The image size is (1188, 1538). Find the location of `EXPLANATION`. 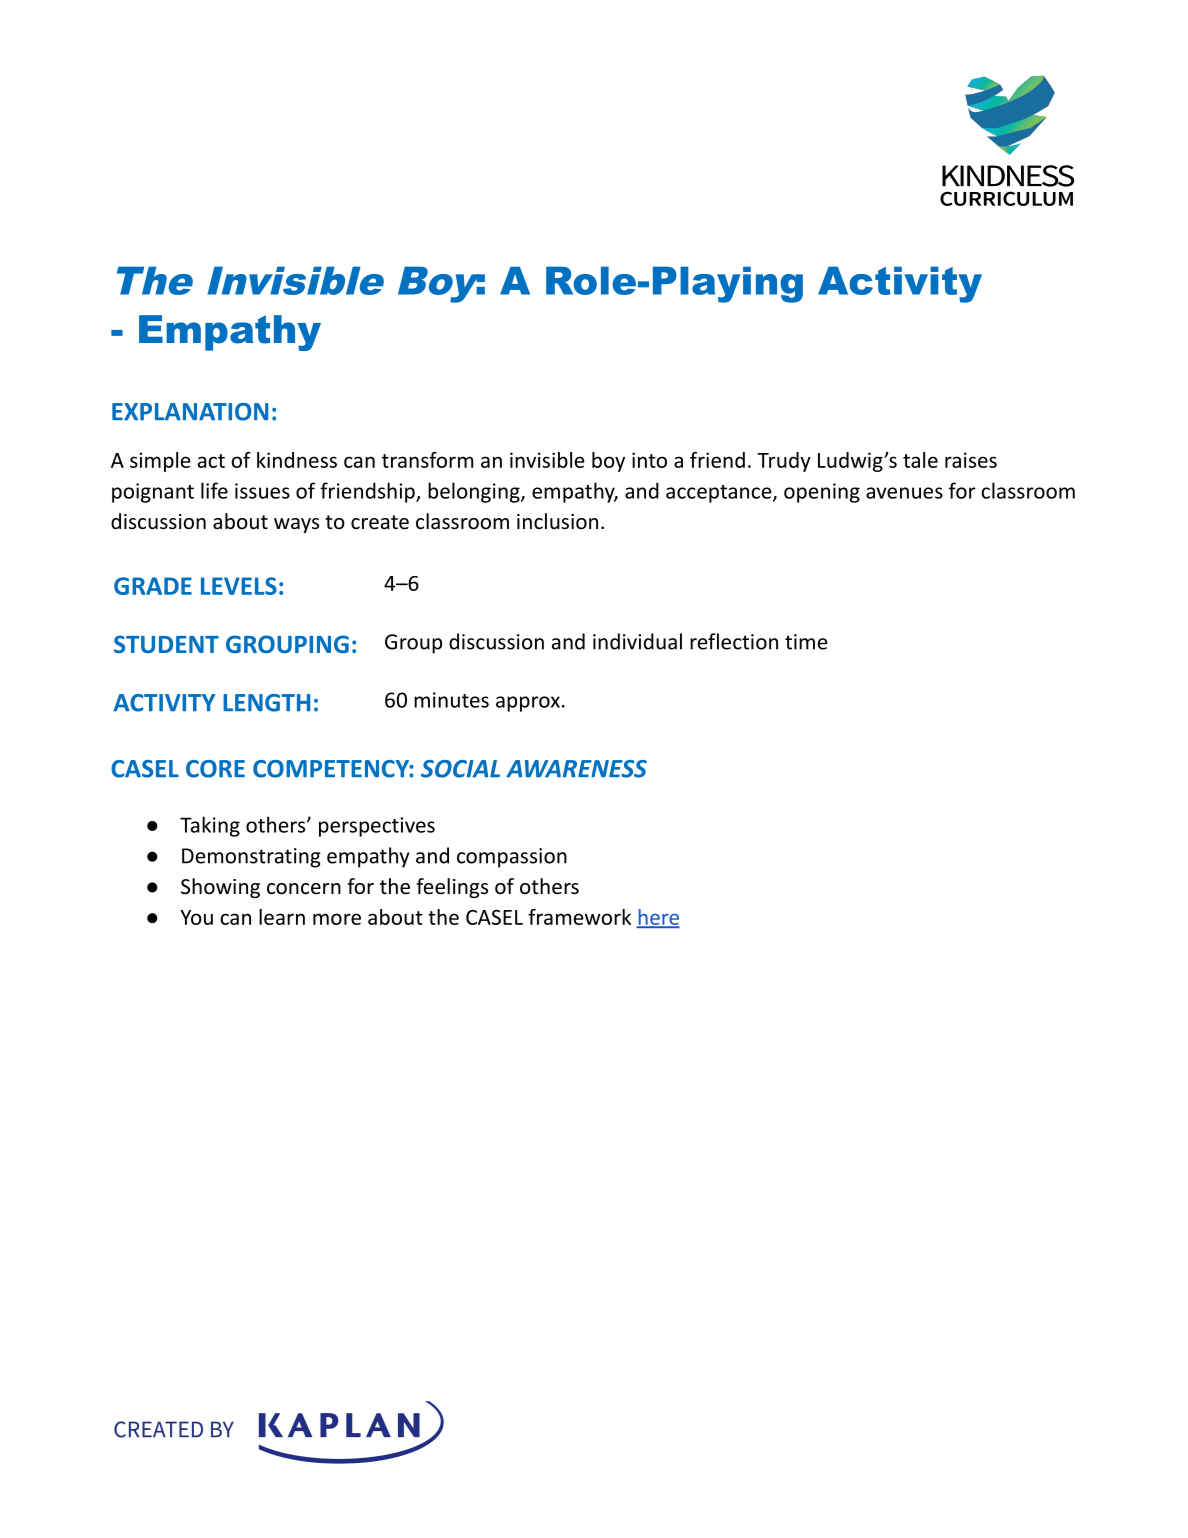

EXPLANATION is located at coordinates (190, 412).
